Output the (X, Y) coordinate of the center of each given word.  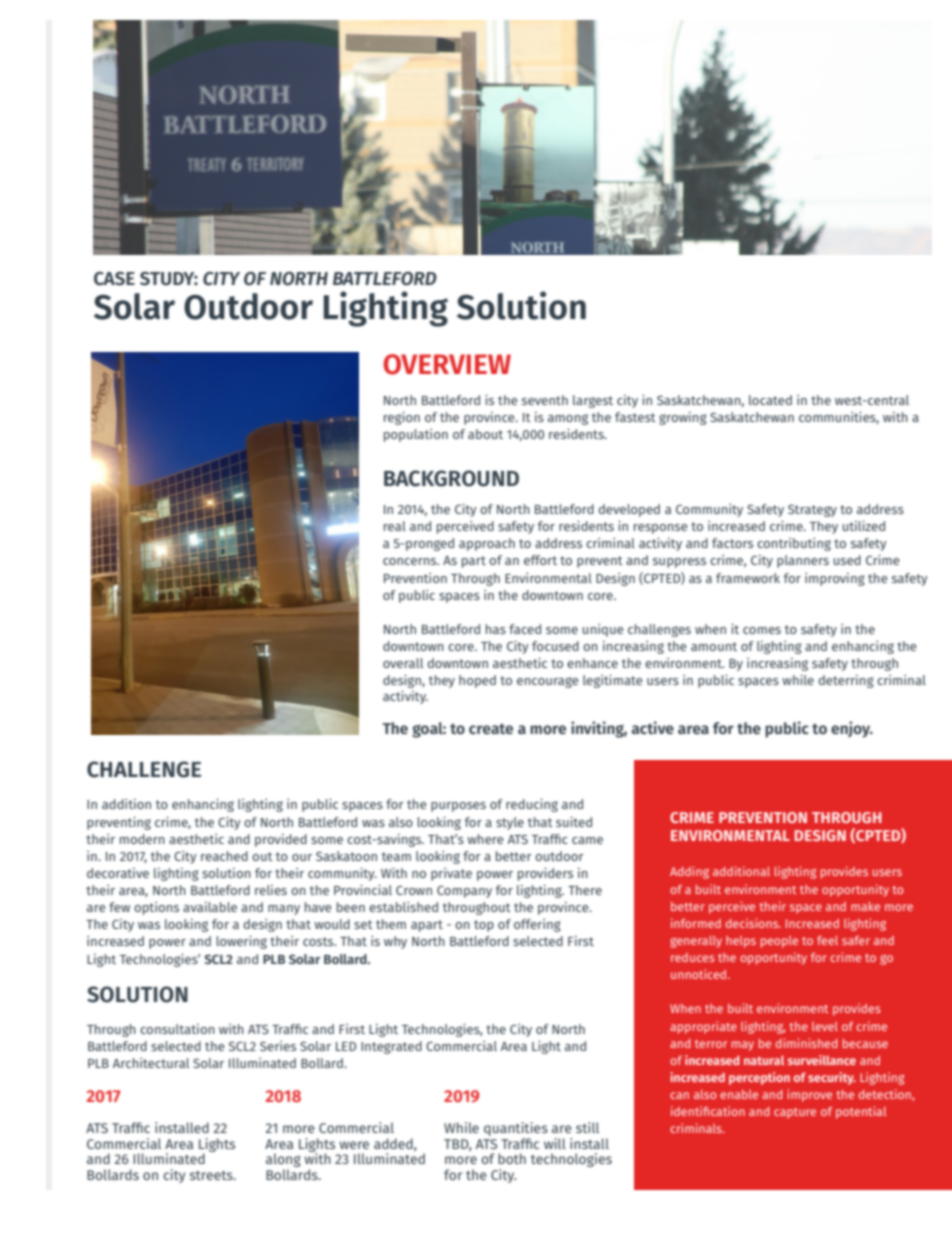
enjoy (852, 729)
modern (142, 839)
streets (212, 1175)
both (512, 1158)
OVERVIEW (447, 364)
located (770, 400)
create (491, 729)
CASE (114, 279)
